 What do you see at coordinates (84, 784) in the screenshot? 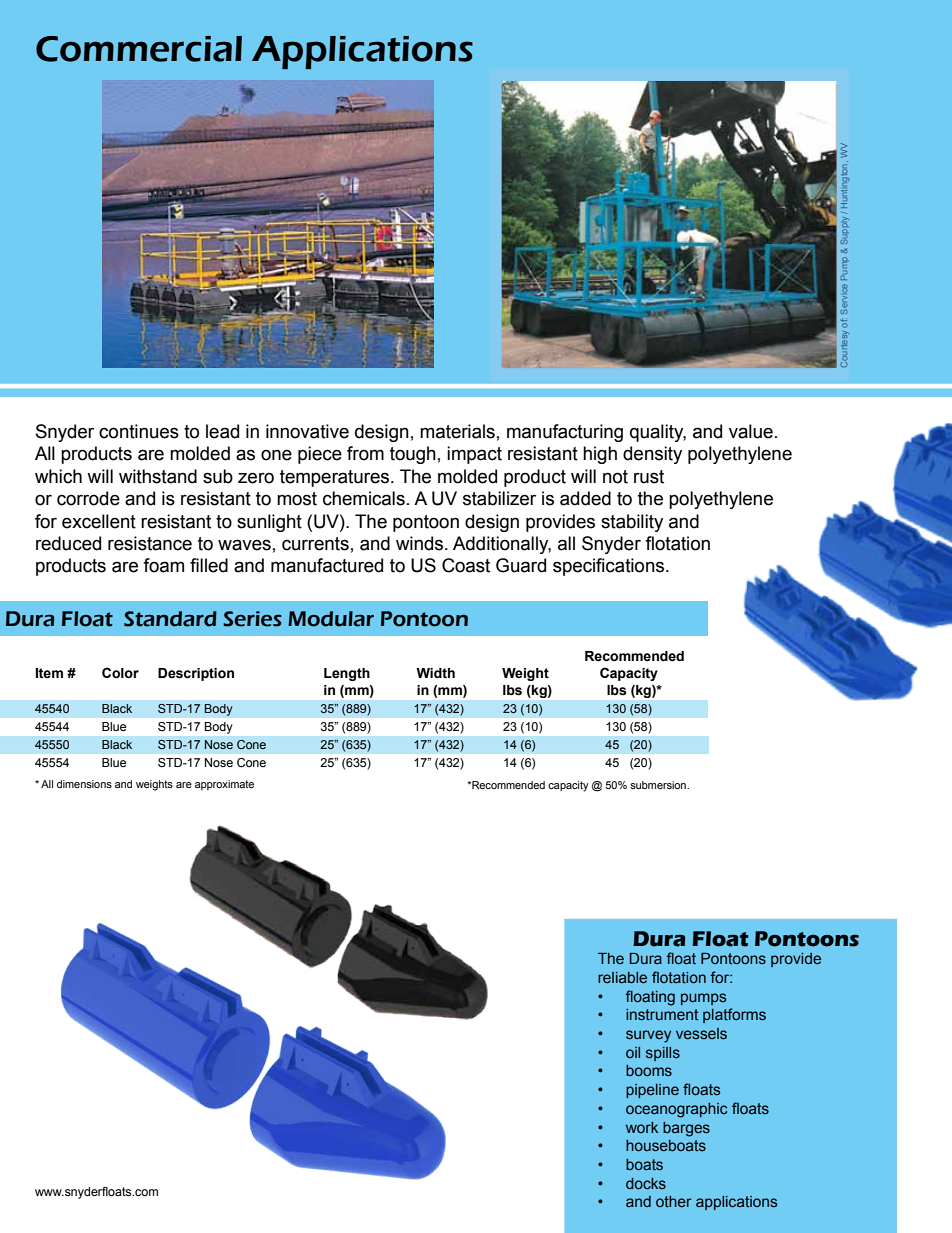
I see `dimensions` at bounding box center [84, 784].
